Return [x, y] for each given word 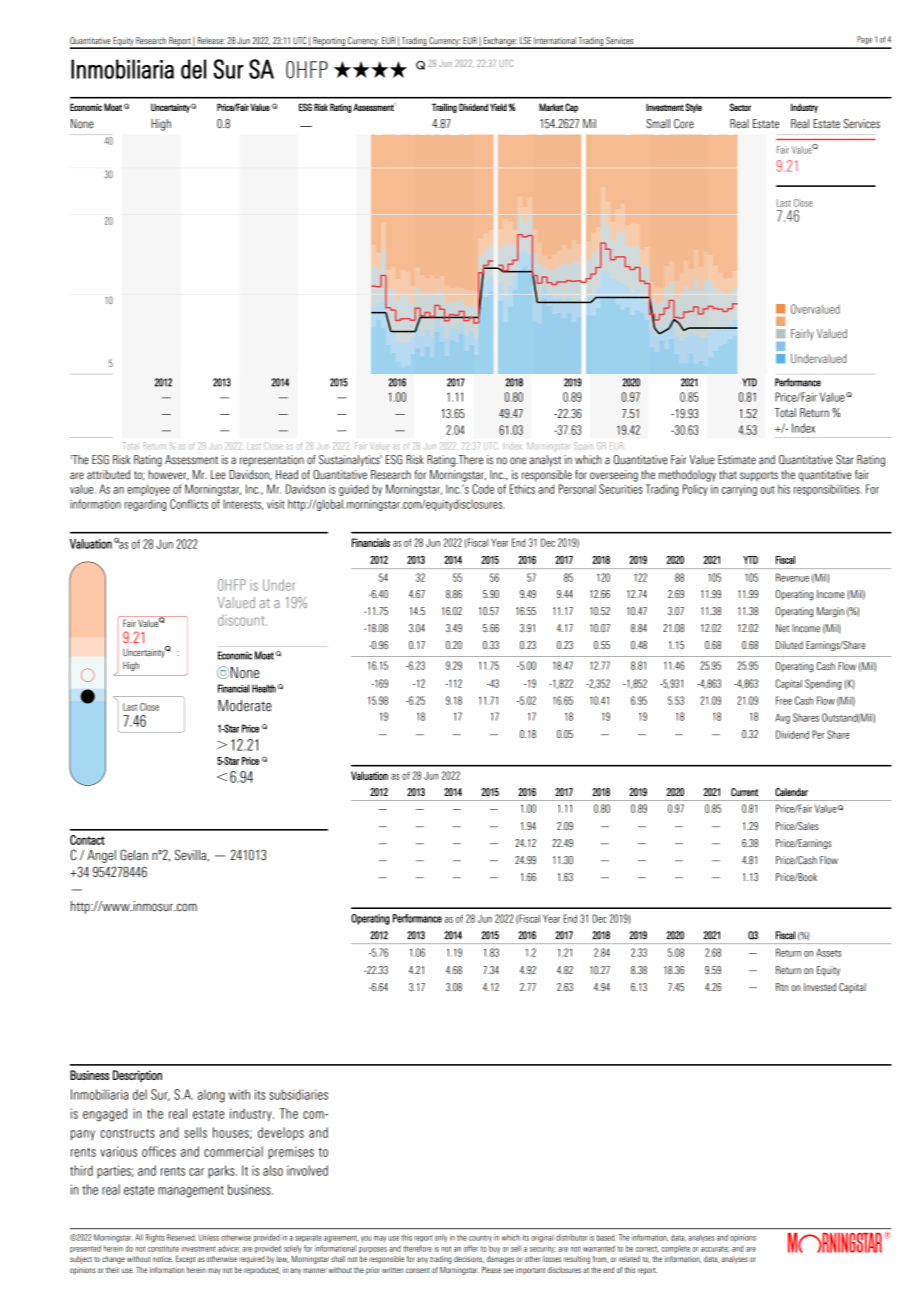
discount [242, 620]
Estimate [737, 460]
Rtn [782, 987]
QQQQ [370, 69]
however [168, 475]
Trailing [444, 108]
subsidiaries [298, 1094]
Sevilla [192, 855]
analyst [545, 461]
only [441, 1238]
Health [264, 688]
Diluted [789, 645]
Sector [740, 107]
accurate [715, 1249]
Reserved [181, 1237]
